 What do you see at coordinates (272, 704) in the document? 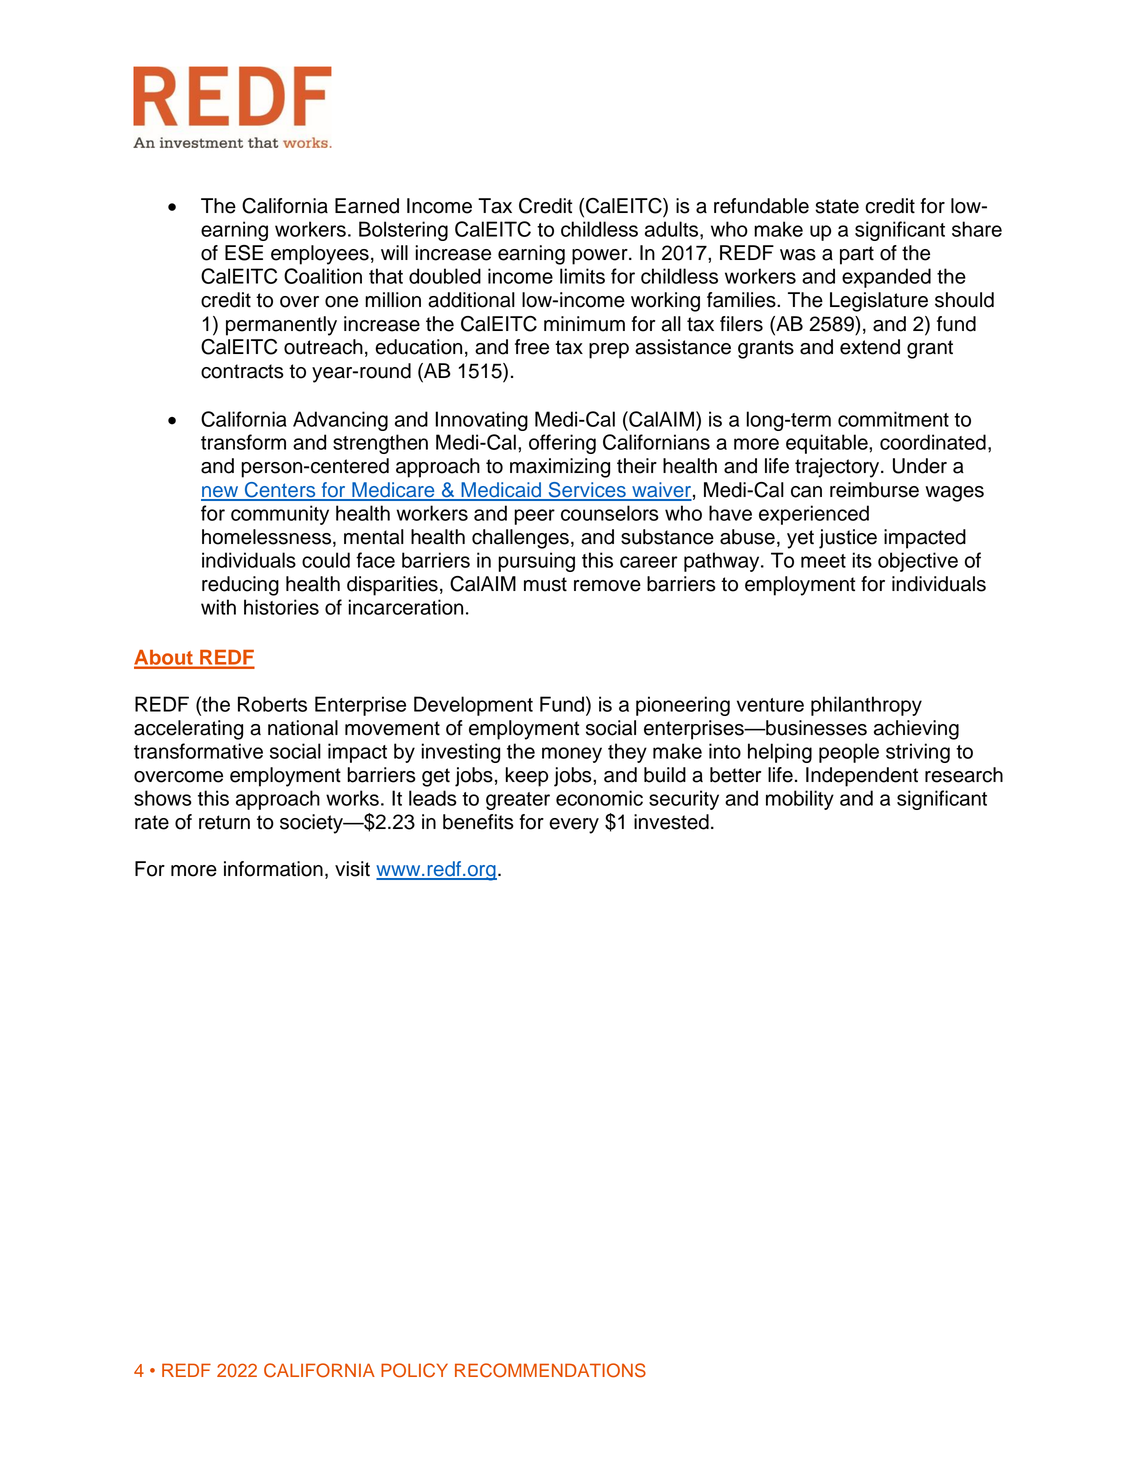
I see `Roberts` at bounding box center [272, 704].
